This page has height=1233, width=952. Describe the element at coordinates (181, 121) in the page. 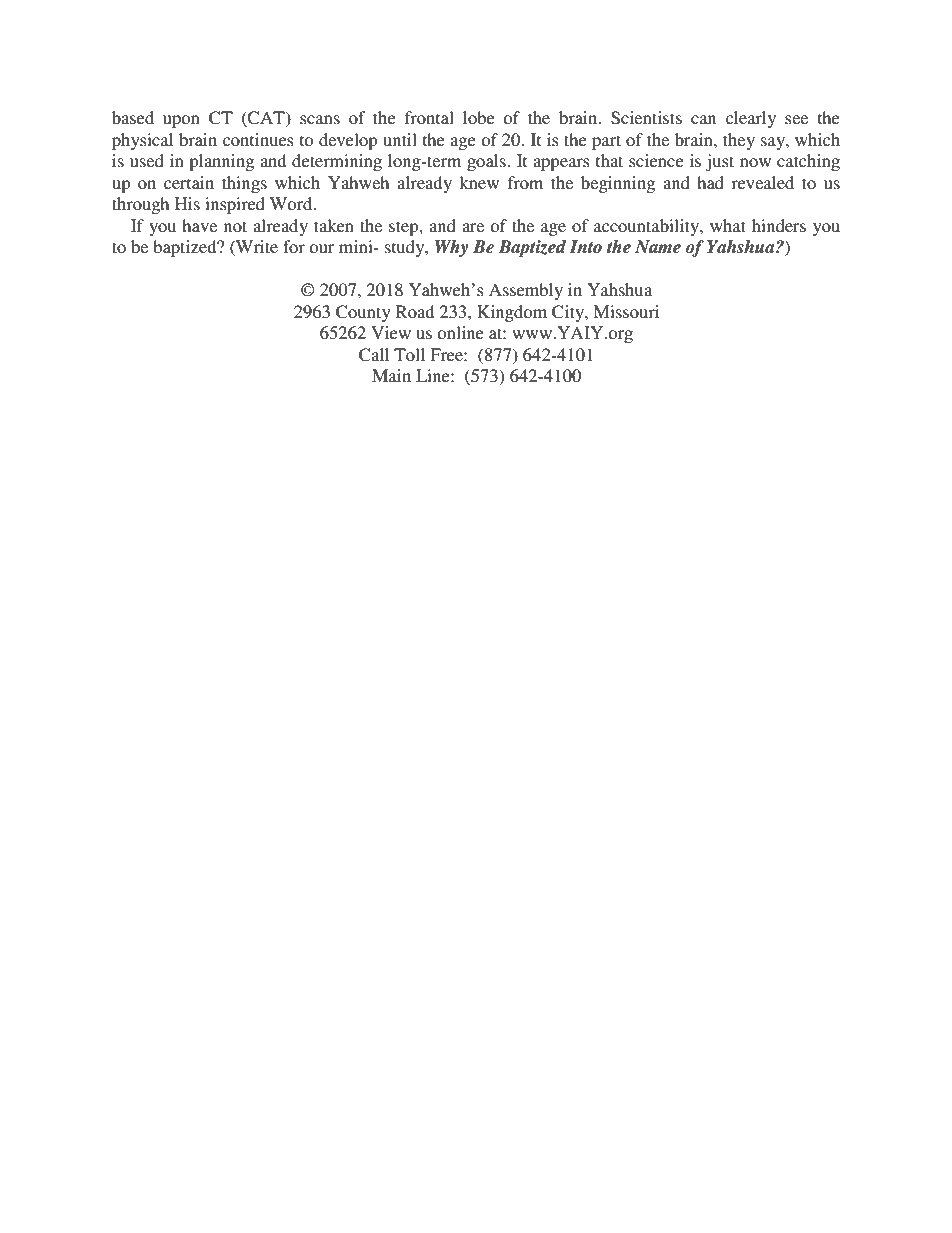

I see `upon` at that location.
